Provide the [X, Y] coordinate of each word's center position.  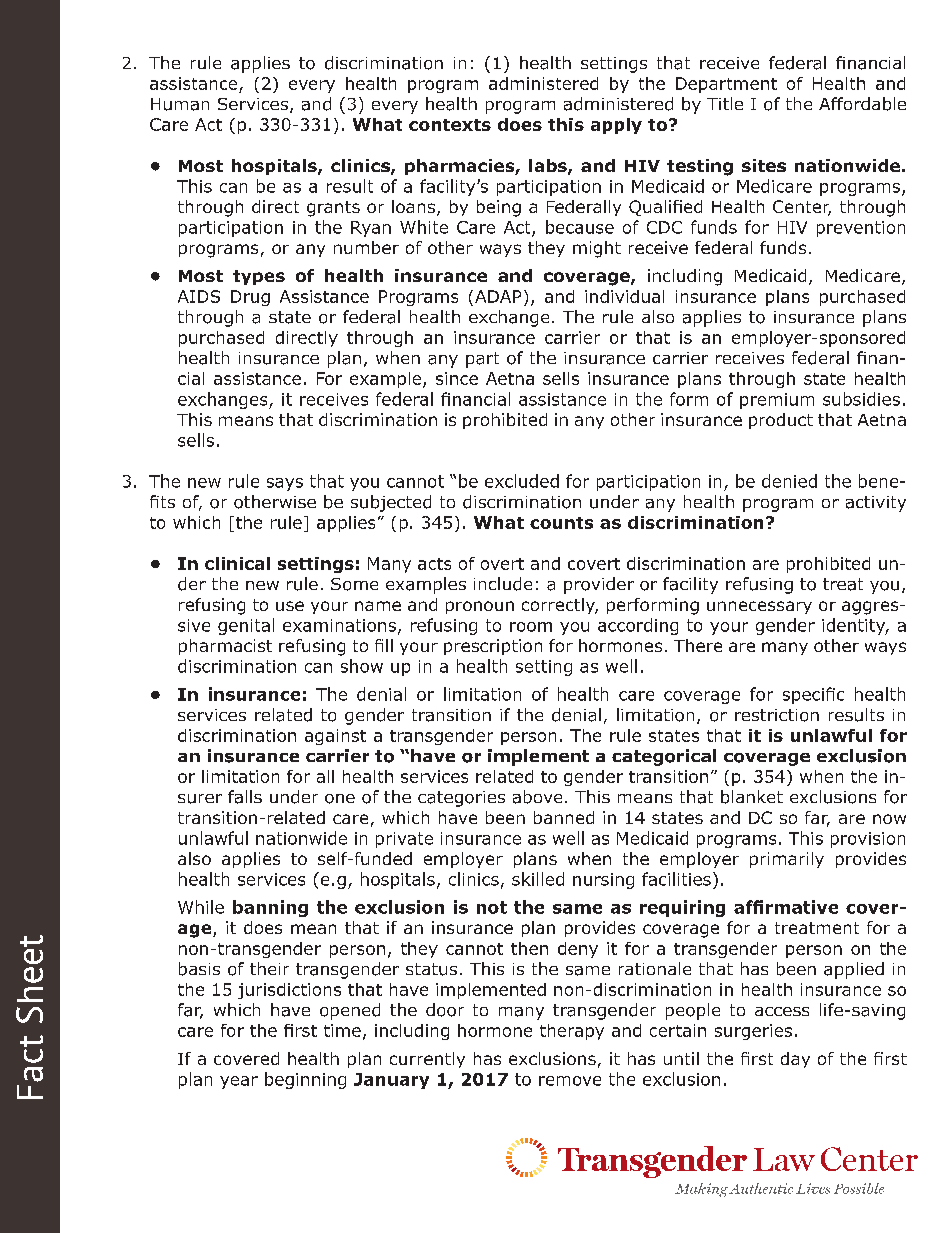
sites [764, 165]
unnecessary [759, 607]
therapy [572, 1032]
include [503, 584]
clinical [237, 563]
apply [616, 126]
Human [180, 104]
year [239, 1082]
